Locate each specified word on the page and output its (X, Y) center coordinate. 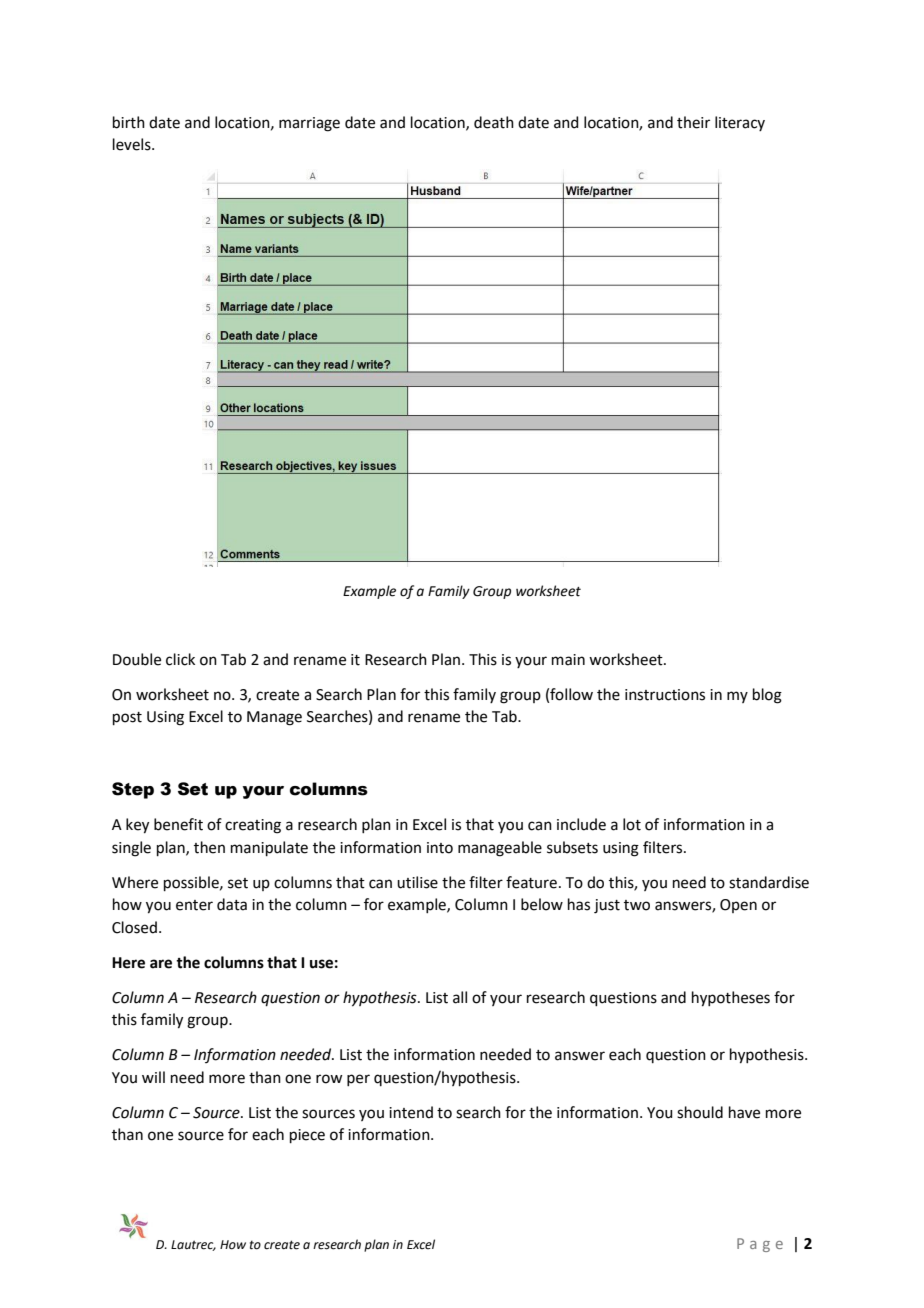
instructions (665, 695)
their (693, 122)
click (180, 659)
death (494, 122)
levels (133, 144)
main (568, 660)
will (153, 1077)
